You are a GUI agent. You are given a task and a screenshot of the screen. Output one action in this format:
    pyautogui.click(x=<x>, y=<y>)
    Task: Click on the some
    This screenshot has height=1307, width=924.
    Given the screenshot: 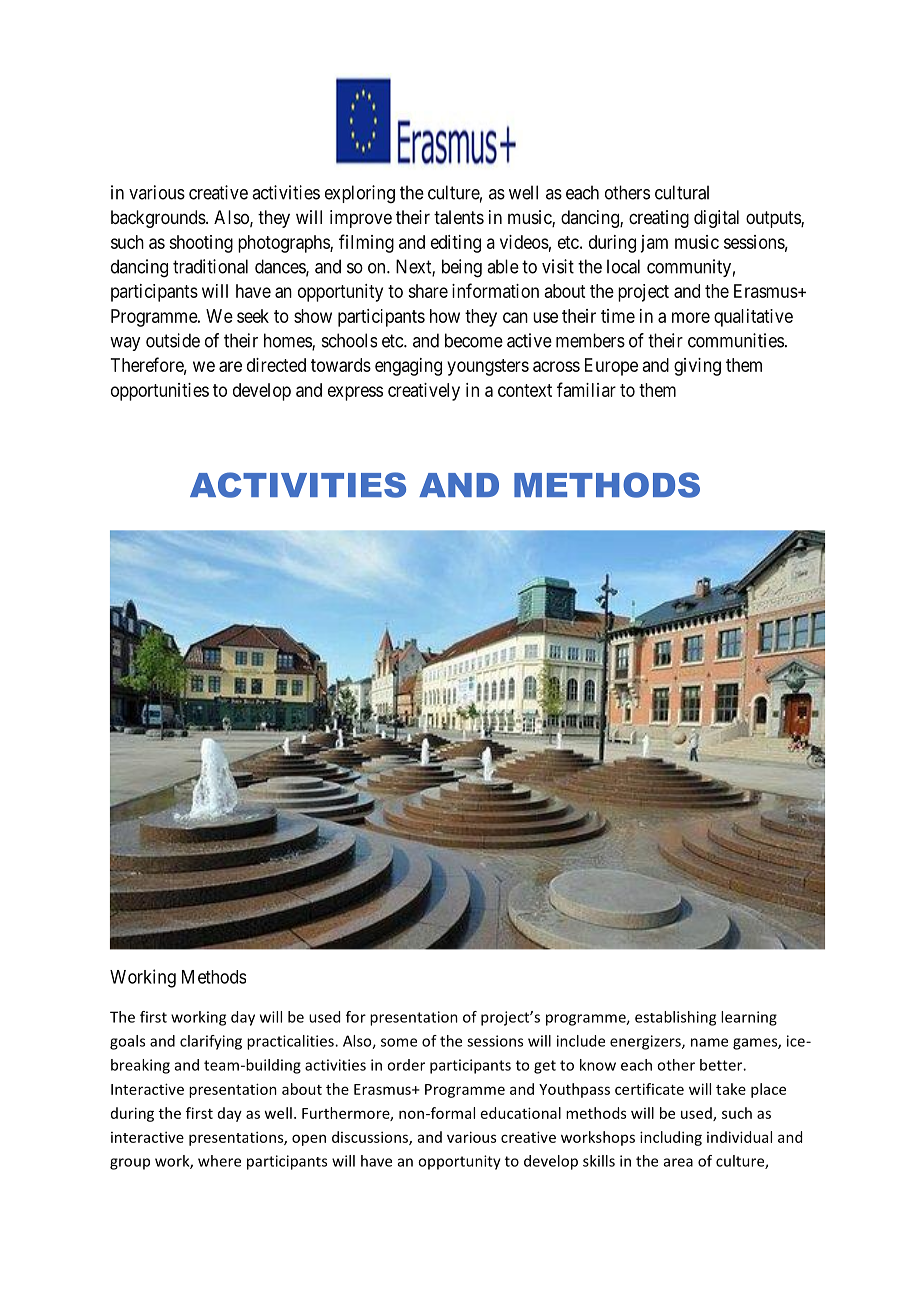 What is the action you would take?
    pyautogui.click(x=399, y=1042)
